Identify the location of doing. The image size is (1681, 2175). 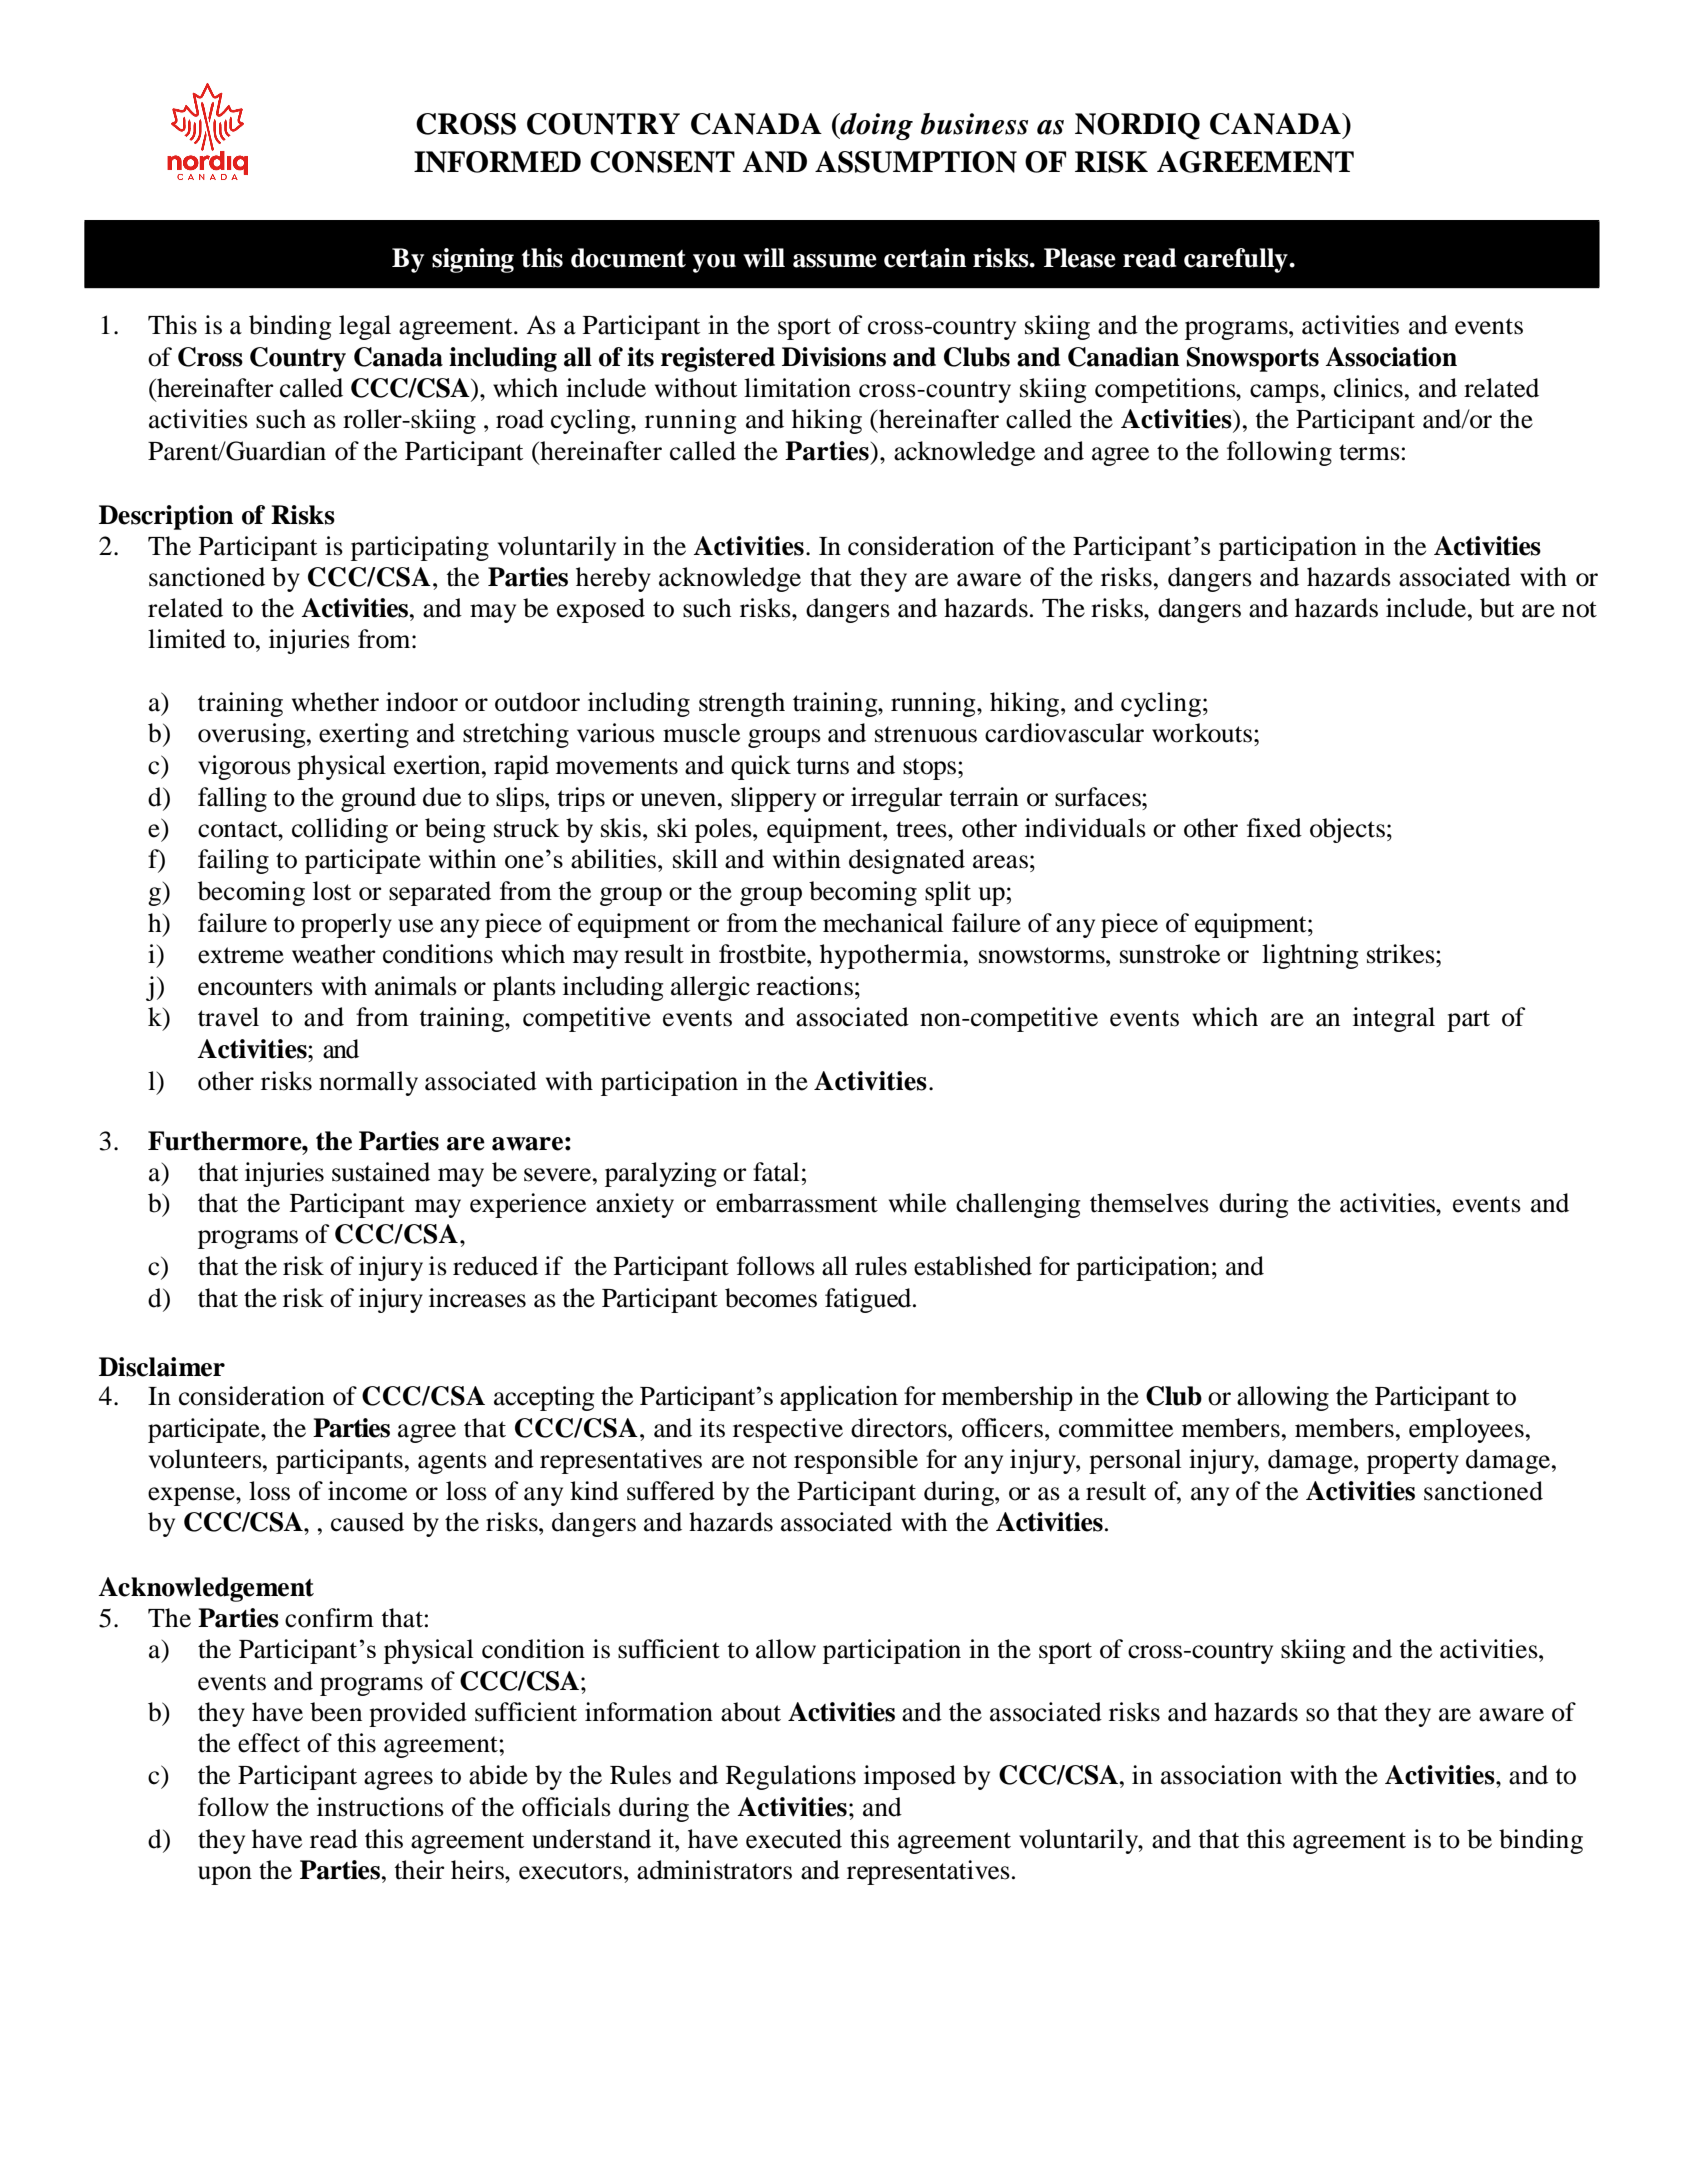
(875, 126).
